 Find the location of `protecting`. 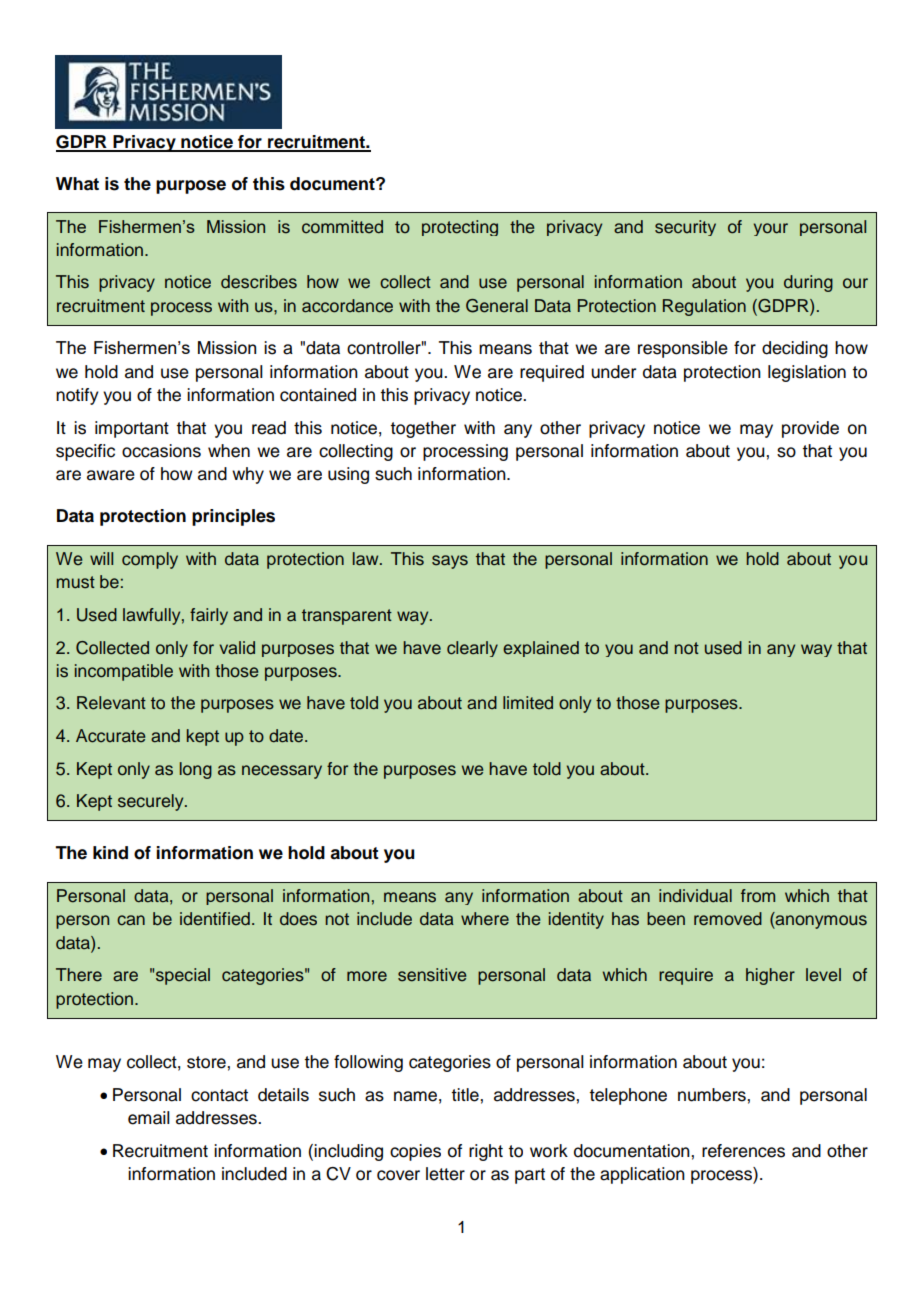

protecting is located at coordinates (460, 228).
